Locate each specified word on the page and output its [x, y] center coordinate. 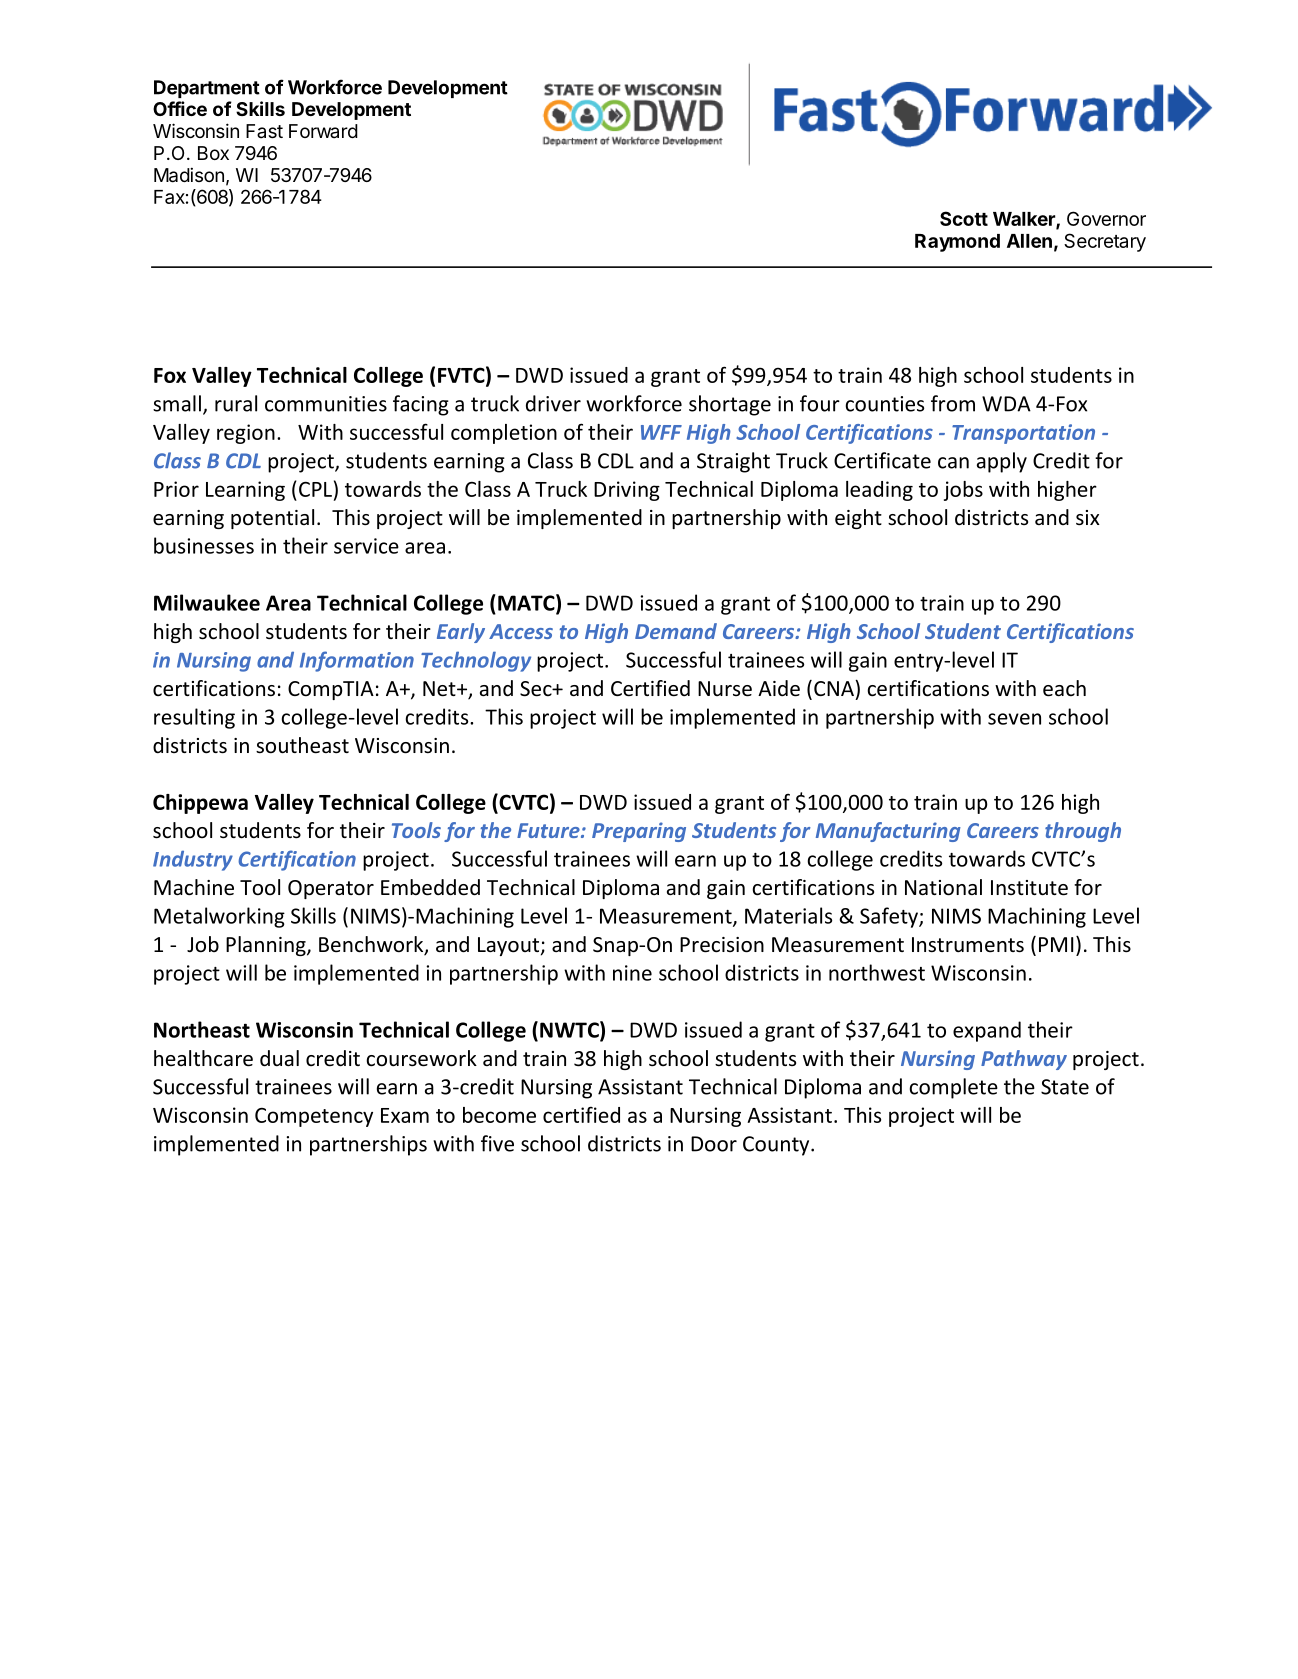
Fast [264, 131]
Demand [676, 631]
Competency [314, 1117]
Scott [964, 218]
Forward [323, 131]
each [1064, 688]
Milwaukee [207, 602]
